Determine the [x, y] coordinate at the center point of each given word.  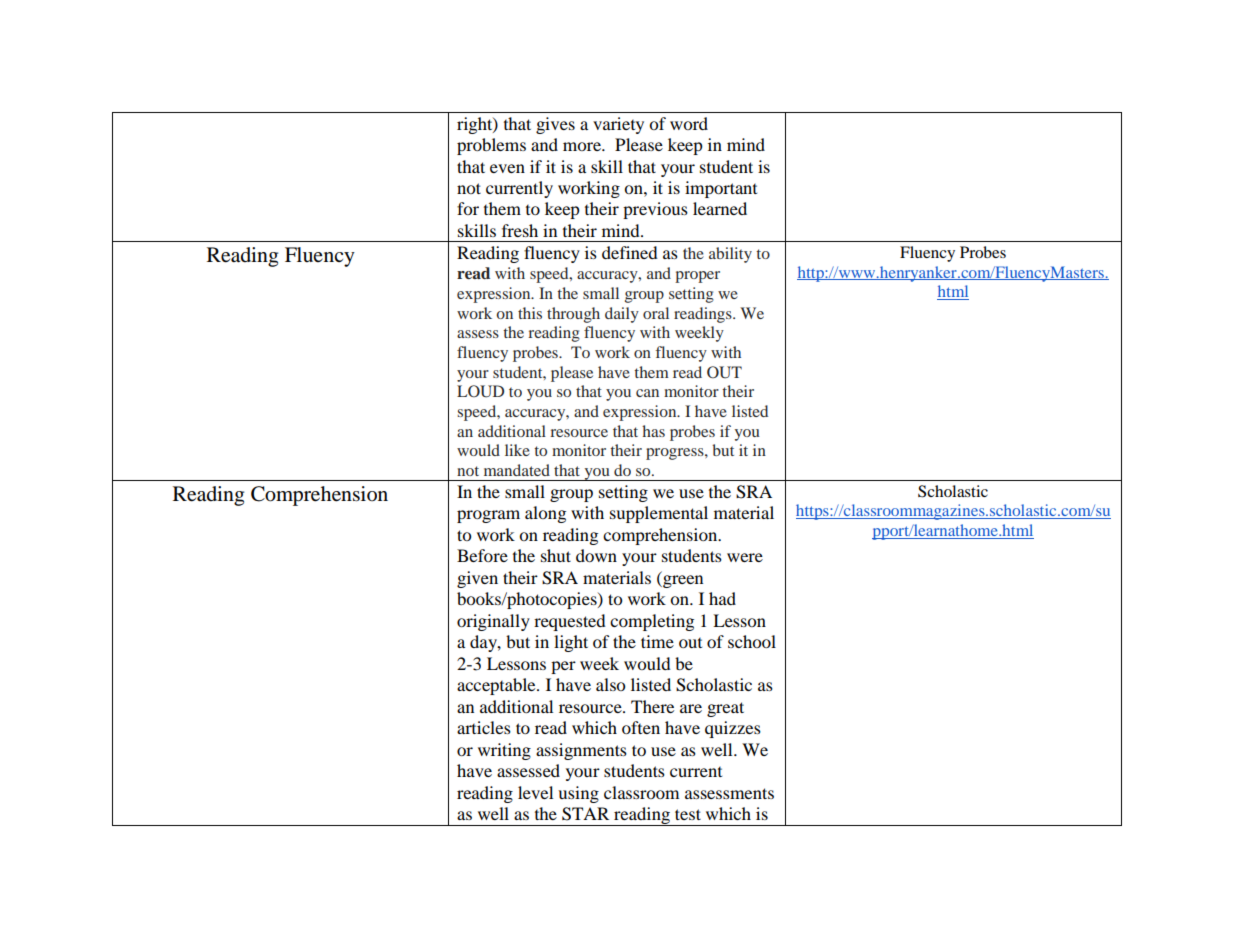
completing [652, 622]
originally [493, 622]
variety [618, 125]
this [530, 313]
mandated [517, 470]
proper [697, 277]
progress [676, 454]
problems [491, 146]
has [653, 431]
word [689, 123]
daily [622, 315]
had [722, 598]
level [535, 792]
